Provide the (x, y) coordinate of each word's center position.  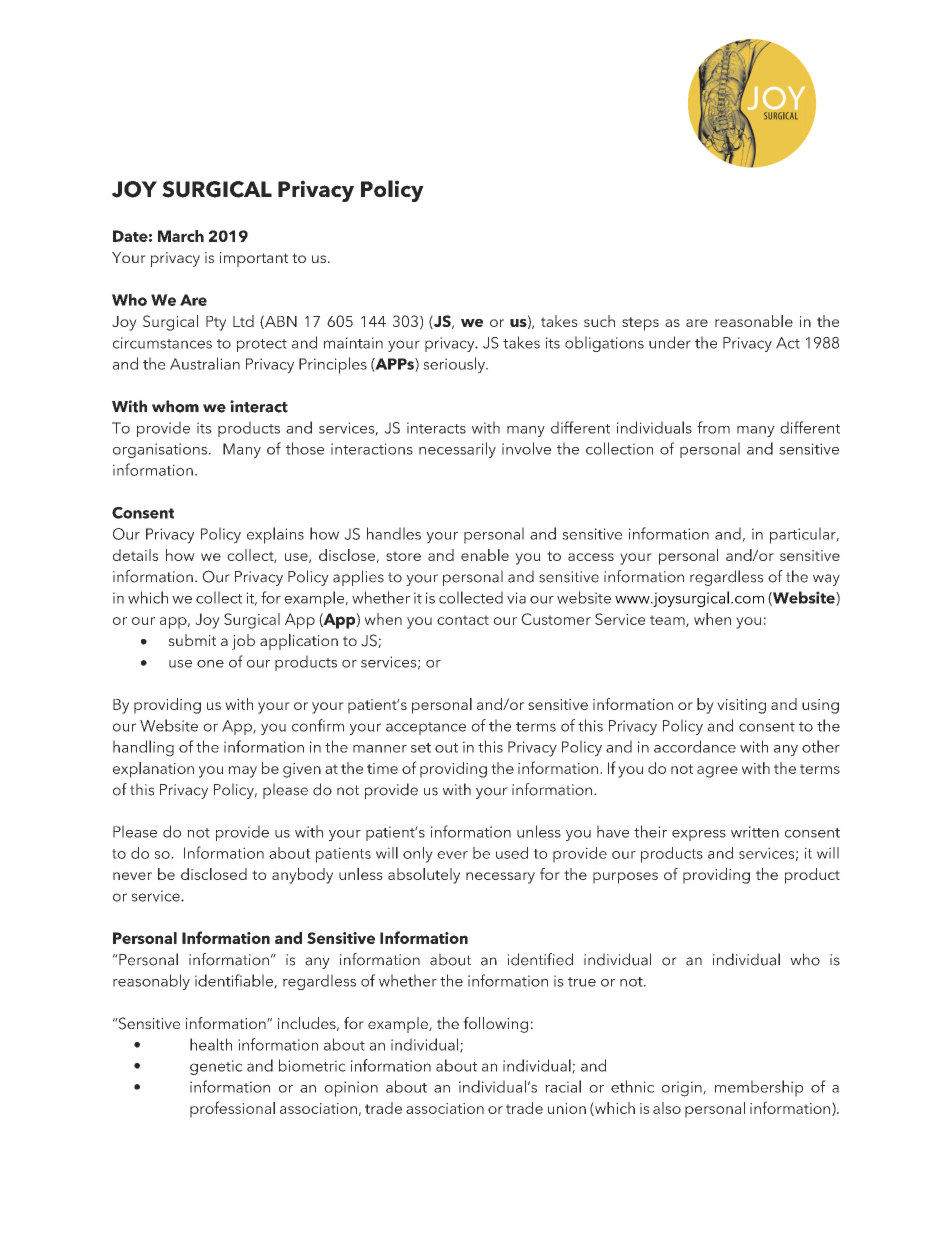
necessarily (457, 450)
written (755, 832)
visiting (741, 706)
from (713, 427)
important (254, 259)
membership (759, 1088)
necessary (500, 878)
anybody (302, 876)
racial (563, 1086)
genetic (216, 1067)
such (599, 321)
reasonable (754, 321)
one (210, 664)
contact (463, 620)
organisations (160, 450)
